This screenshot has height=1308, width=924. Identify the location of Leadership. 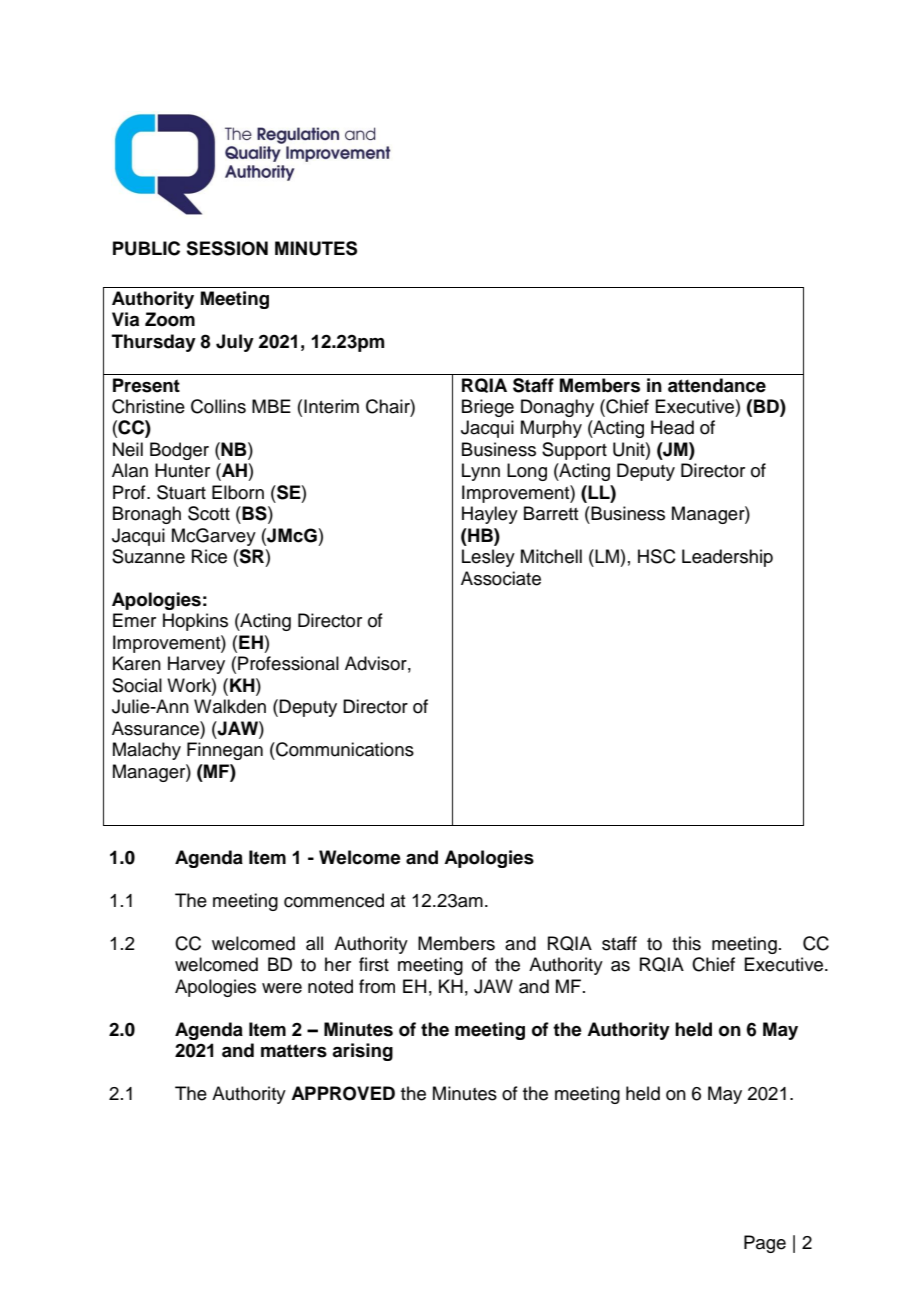
(727, 558).
